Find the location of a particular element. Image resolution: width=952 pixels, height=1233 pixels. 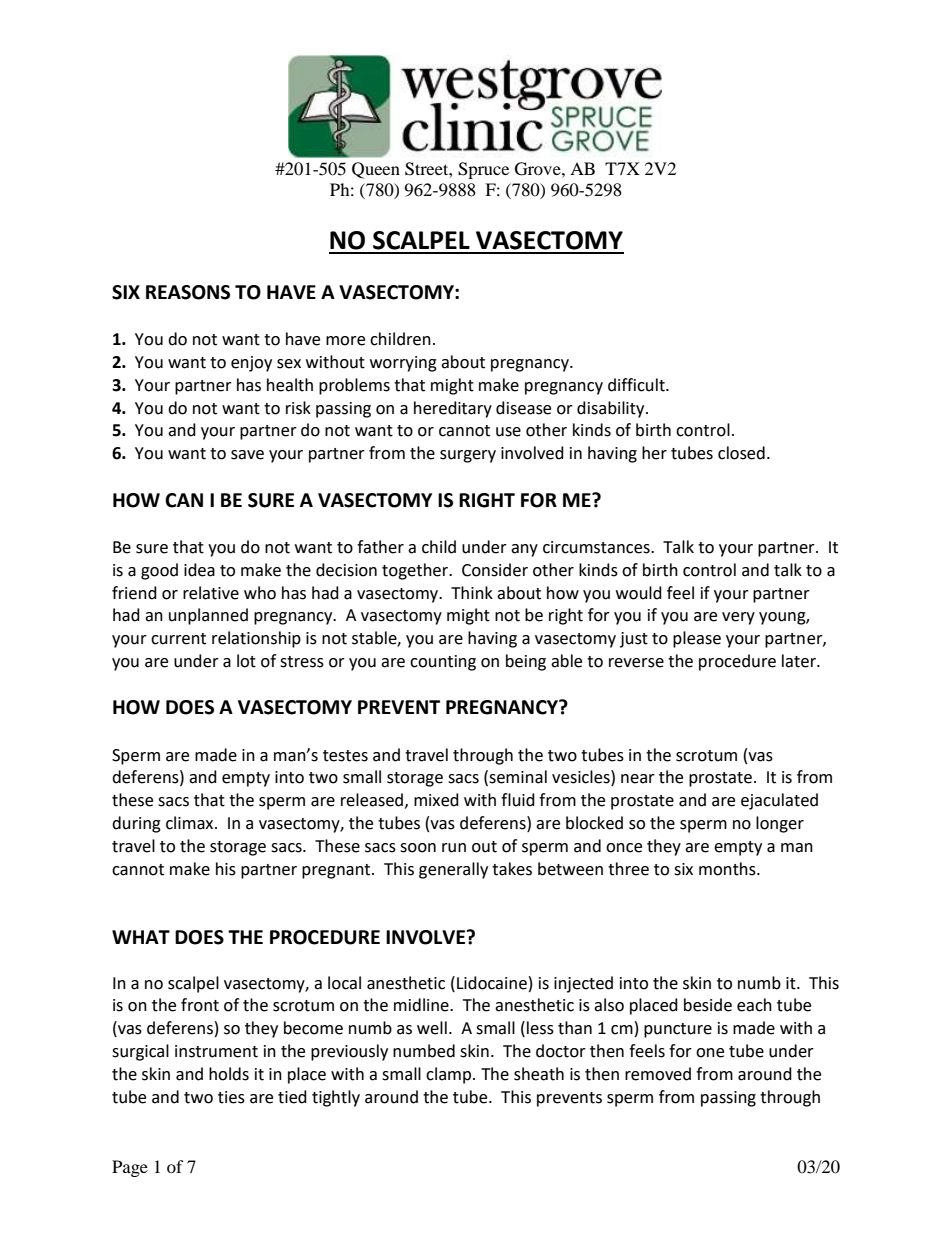

ties is located at coordinates (231, 1097).
